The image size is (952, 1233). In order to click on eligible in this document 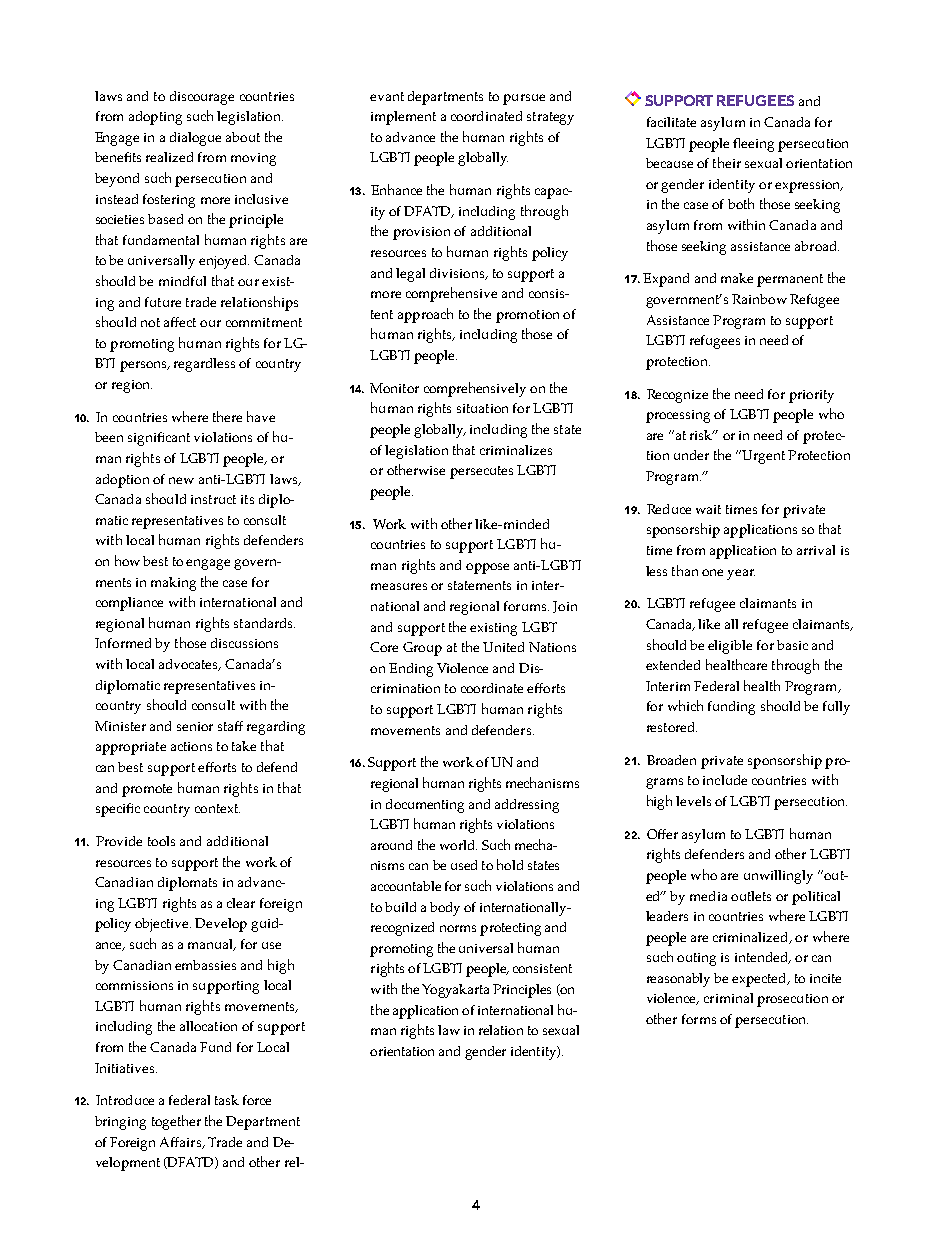, I will do `click(730, 647)`.
